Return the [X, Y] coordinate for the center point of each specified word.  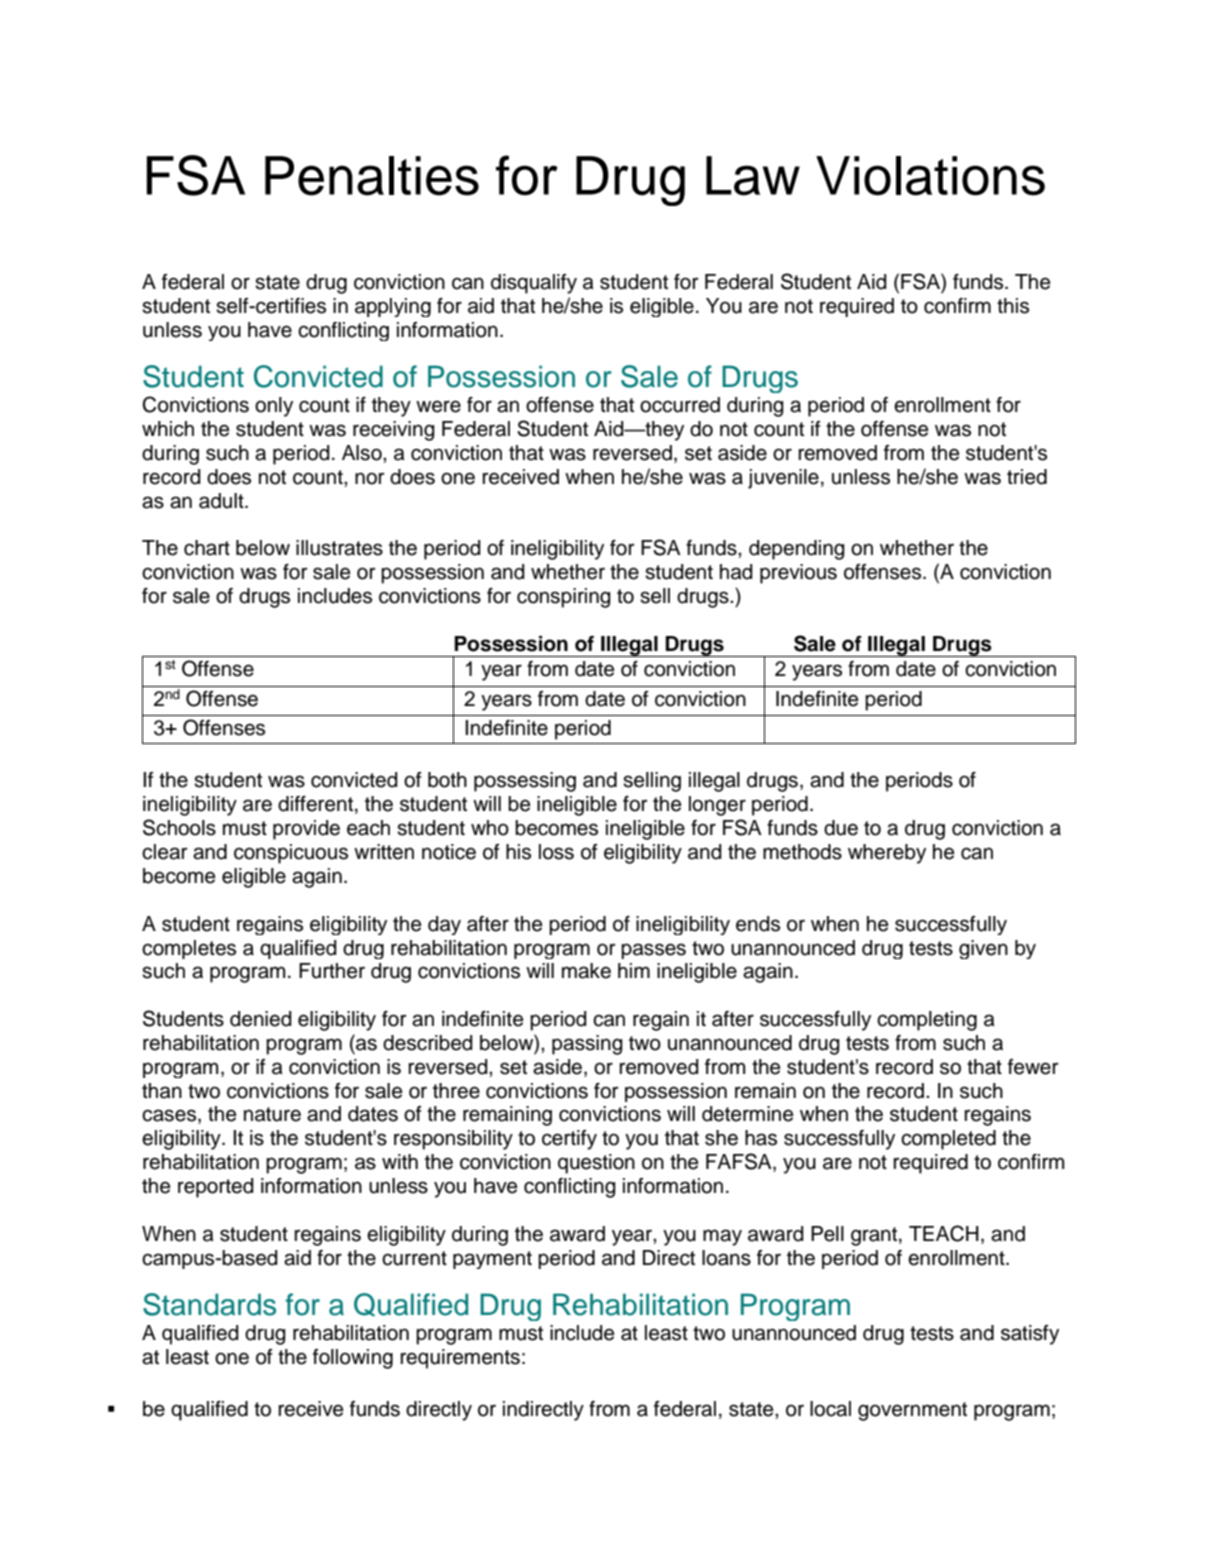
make [586, 971]
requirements [460, 1359]
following [353, 1359]
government [912, 1411]
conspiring [564, 598]
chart [207, 548]
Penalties [372, 176]
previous [798, 574]
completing [927, 1021]
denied [261, 1019]
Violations [930, 176]
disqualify [534, 284]
